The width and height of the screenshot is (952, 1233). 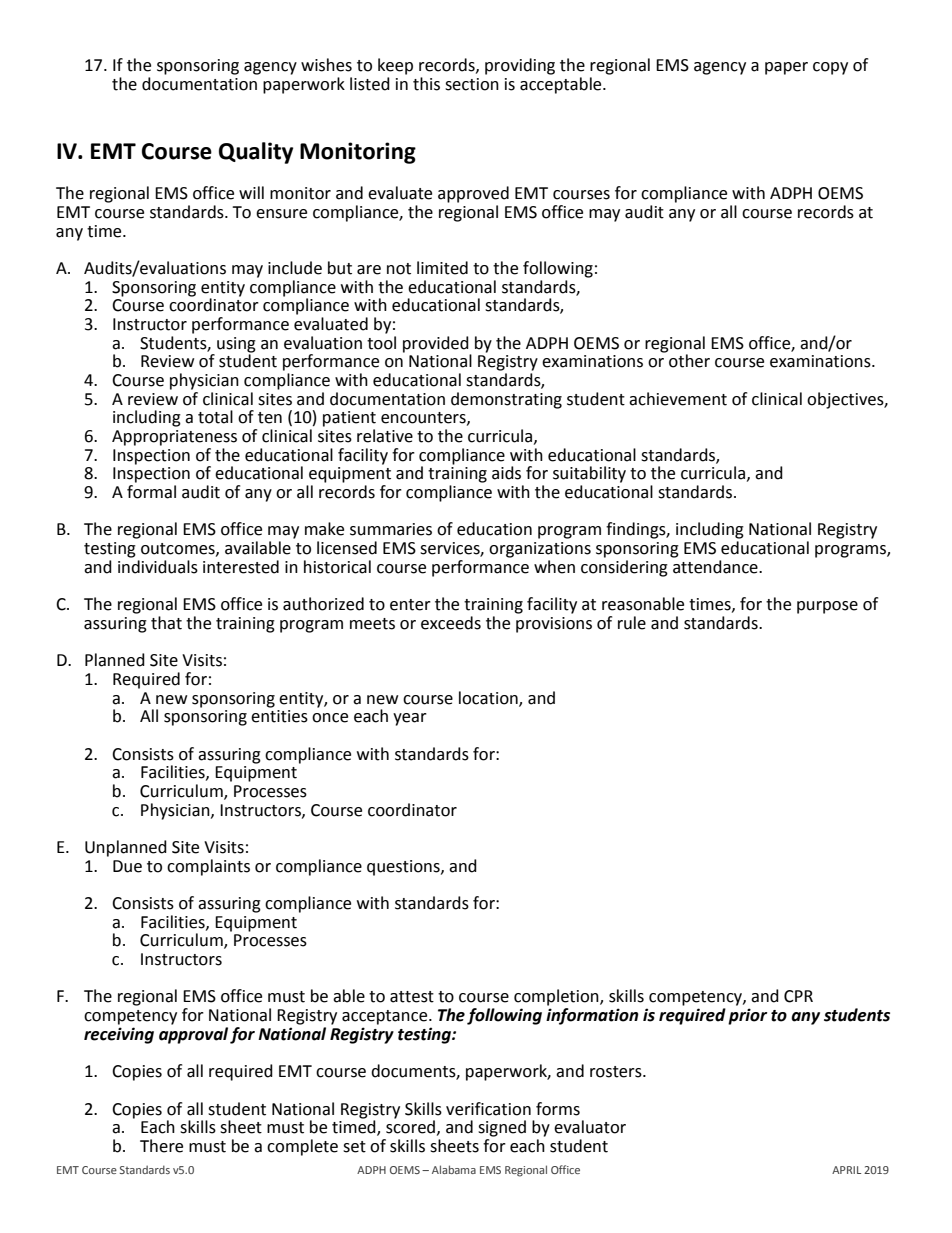 What do you see at coordinates (236, 345) in the screenshot?
I see `using` at bounding box center [236, 345].
